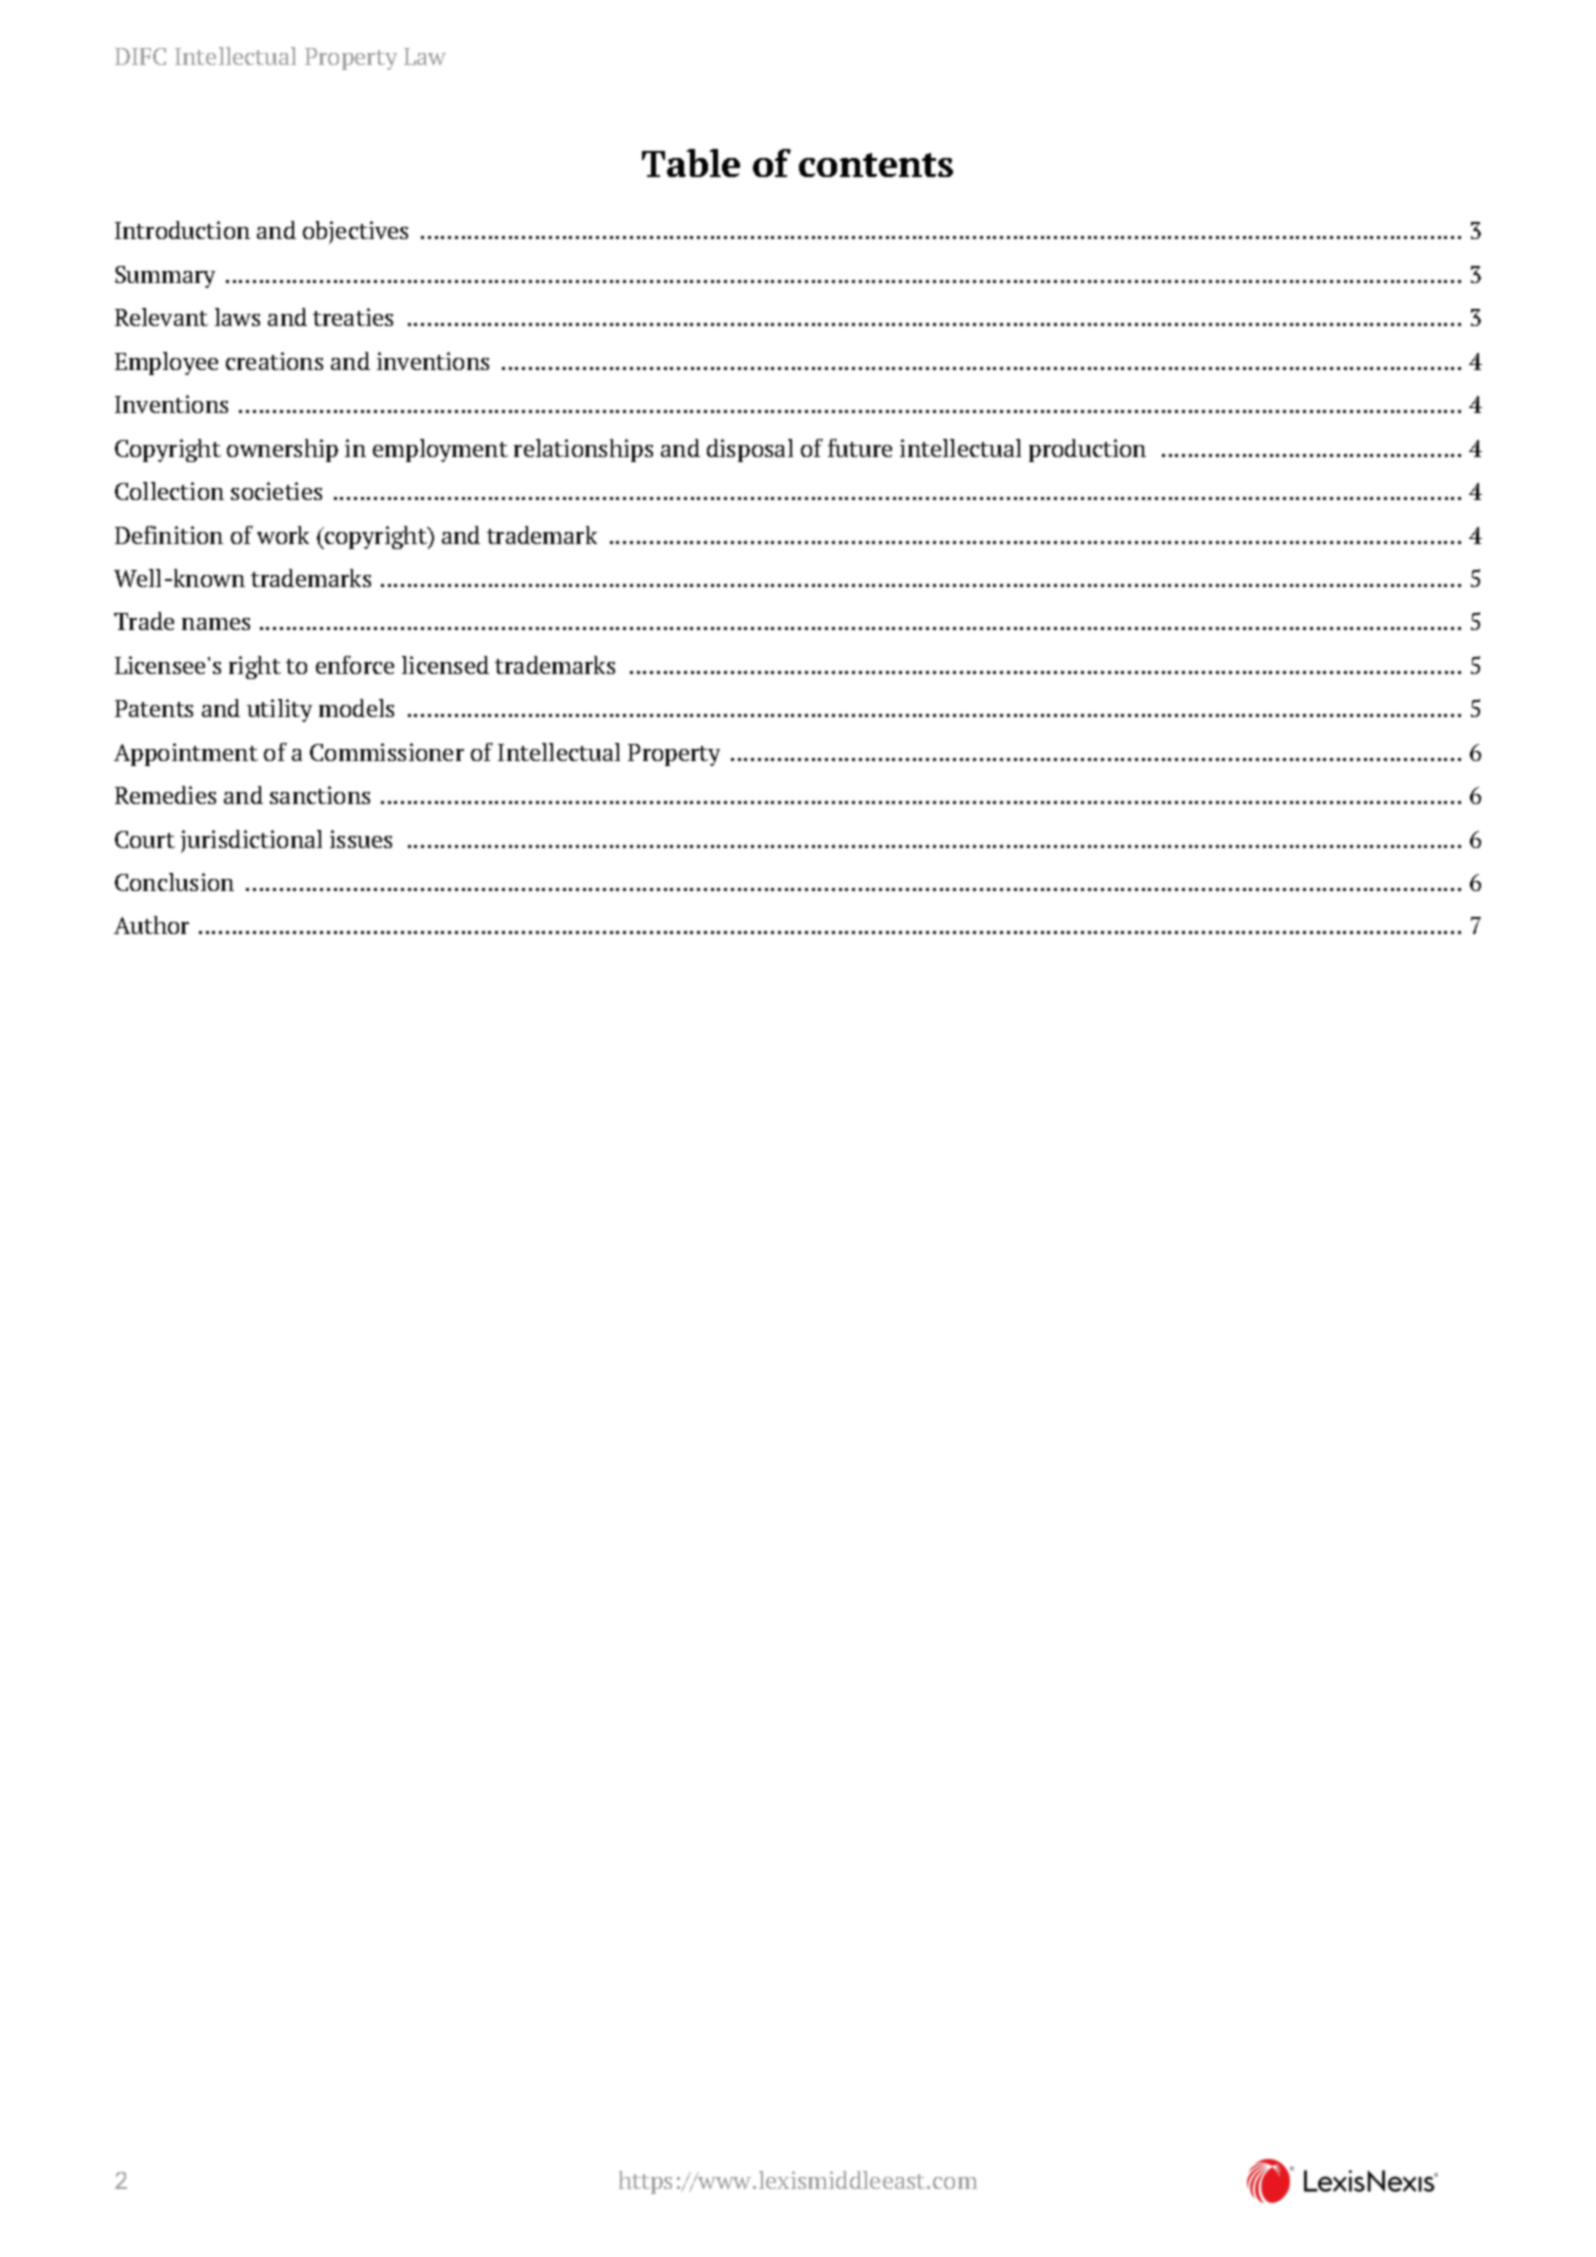  What do you see at coordinates (445, 665) in the document?
I see `licensed` at bounding box center [445, 665].
